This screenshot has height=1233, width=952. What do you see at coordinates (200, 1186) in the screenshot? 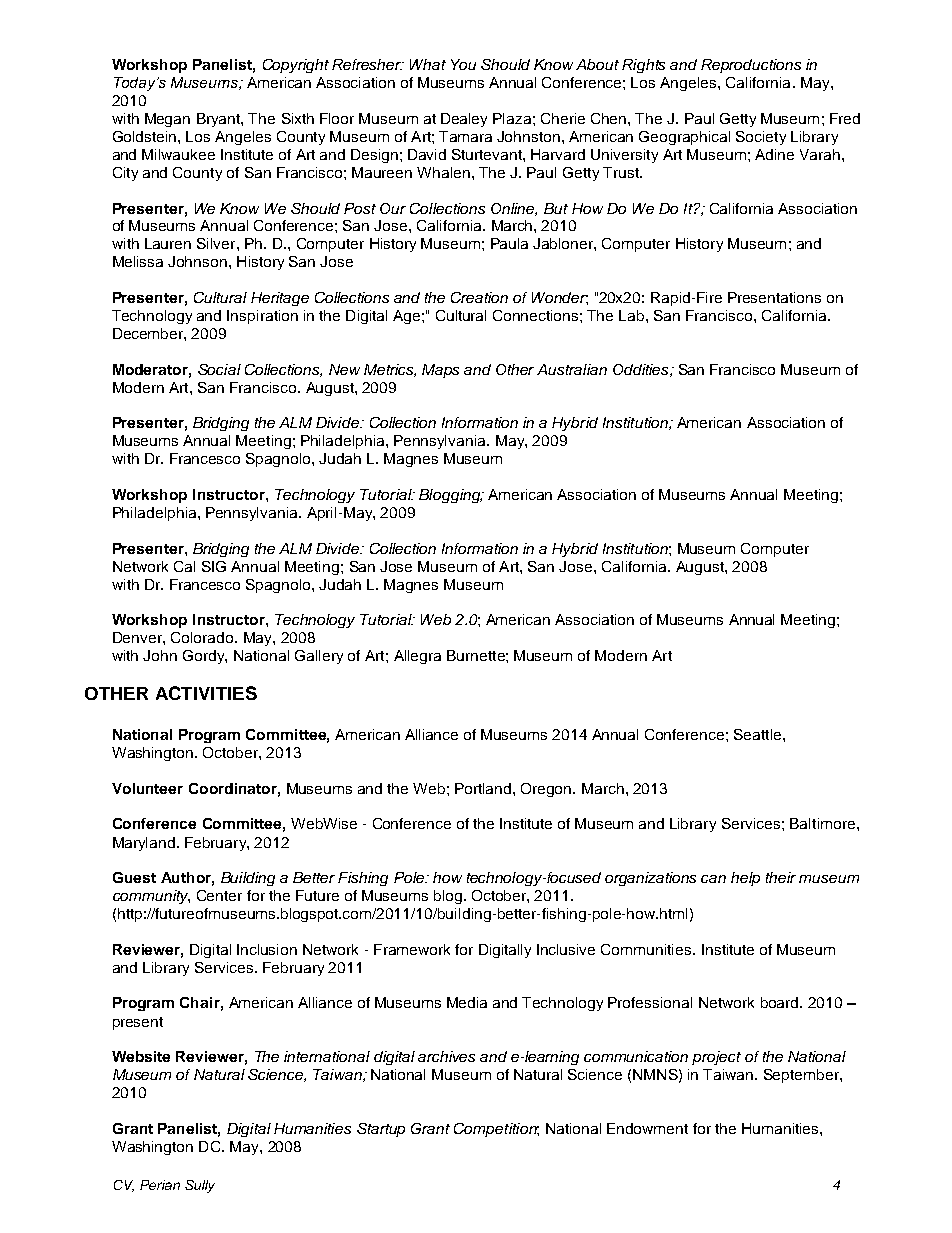
I see `Sully` at bounding box center [200, 1186].
